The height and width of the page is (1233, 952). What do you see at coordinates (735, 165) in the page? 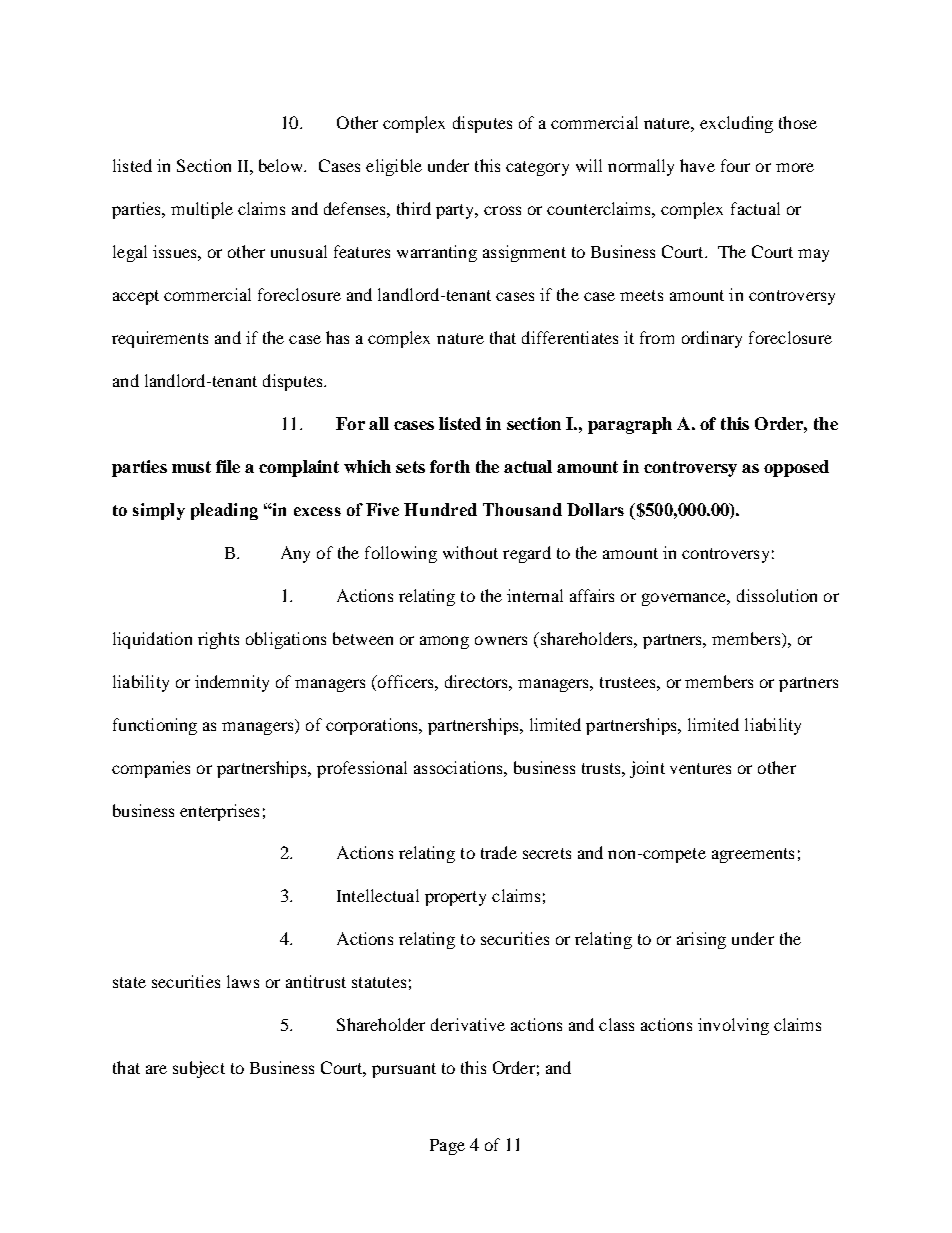
I see `four` at bounding box center [735, 165].
